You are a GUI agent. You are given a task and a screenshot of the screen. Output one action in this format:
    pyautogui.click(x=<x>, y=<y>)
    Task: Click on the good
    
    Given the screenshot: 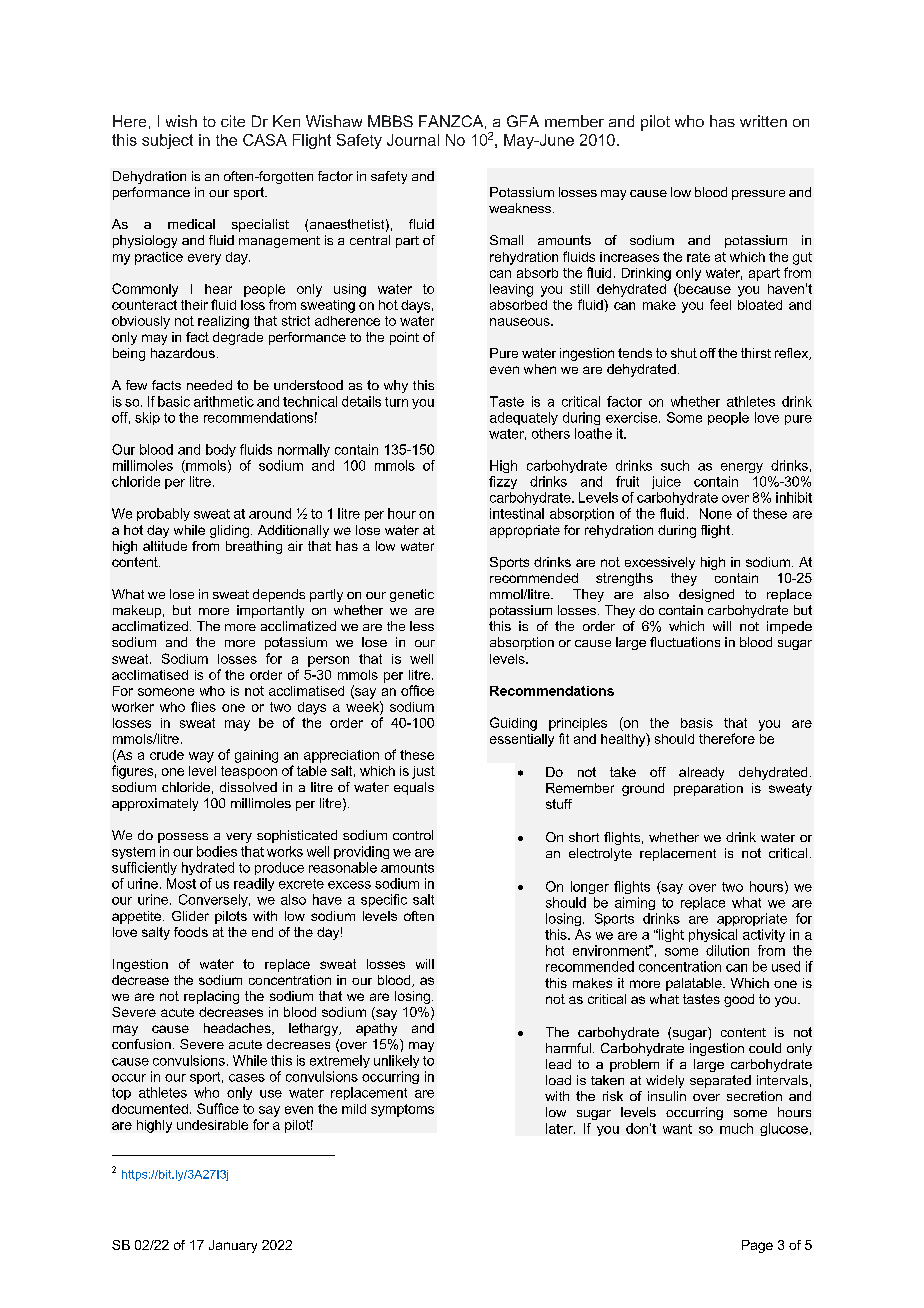 What is the action you would take?
    pyautogui.click(x=739, y=1000)
